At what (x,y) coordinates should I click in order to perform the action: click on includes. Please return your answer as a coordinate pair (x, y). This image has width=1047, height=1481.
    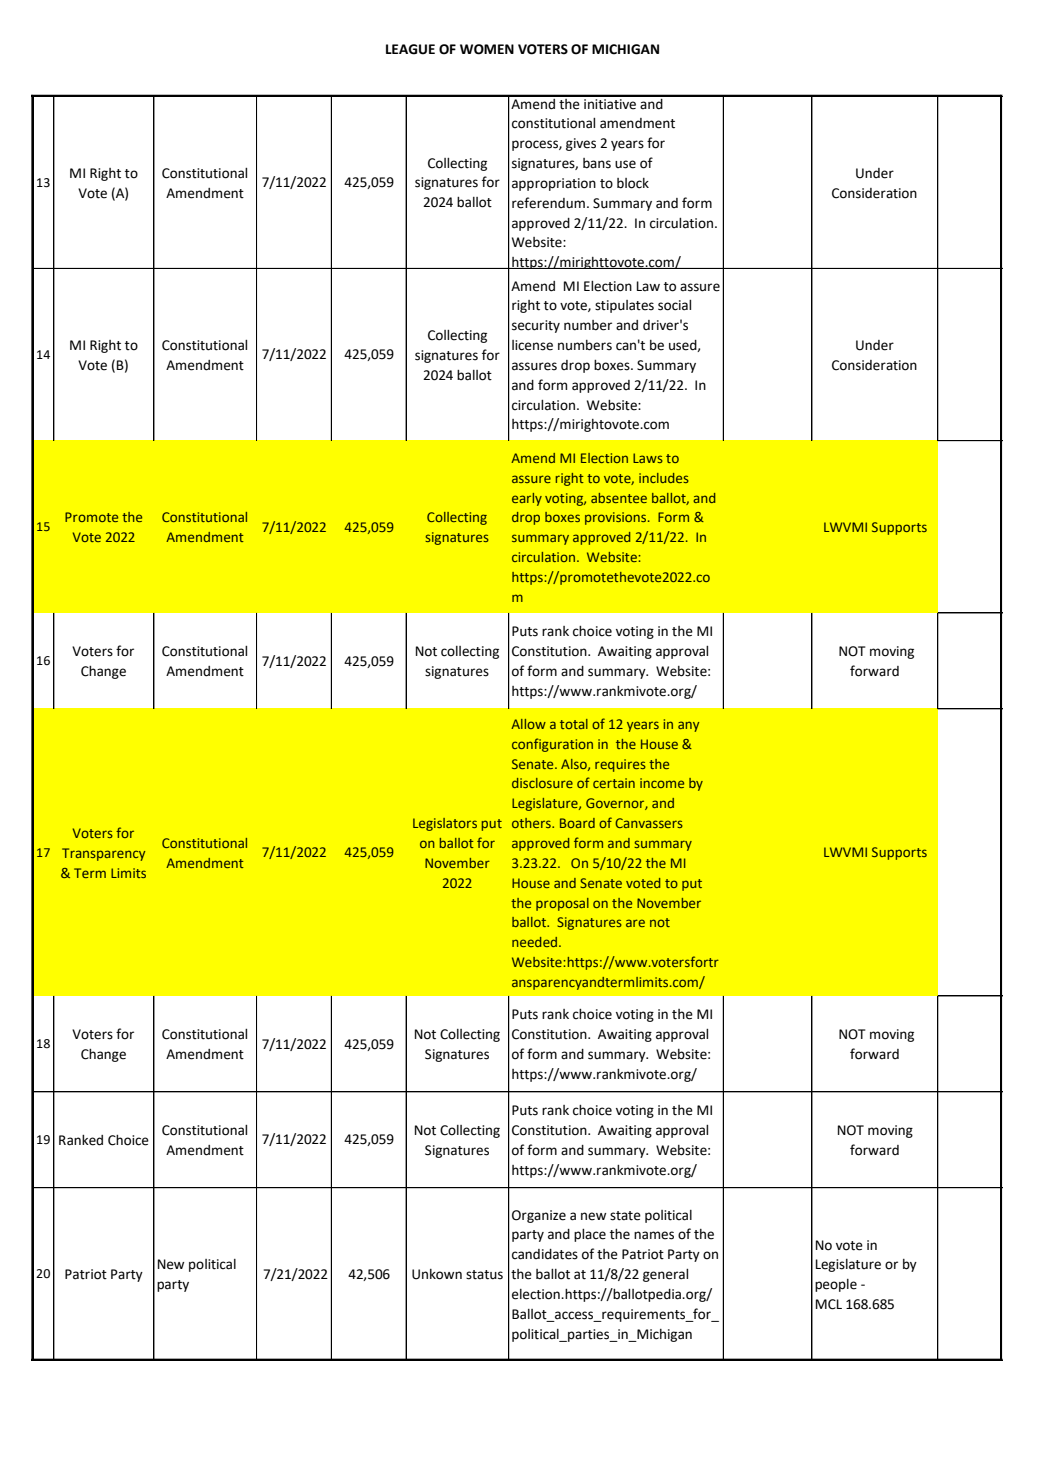
    Looking at the image, I should click on (664, 478).
